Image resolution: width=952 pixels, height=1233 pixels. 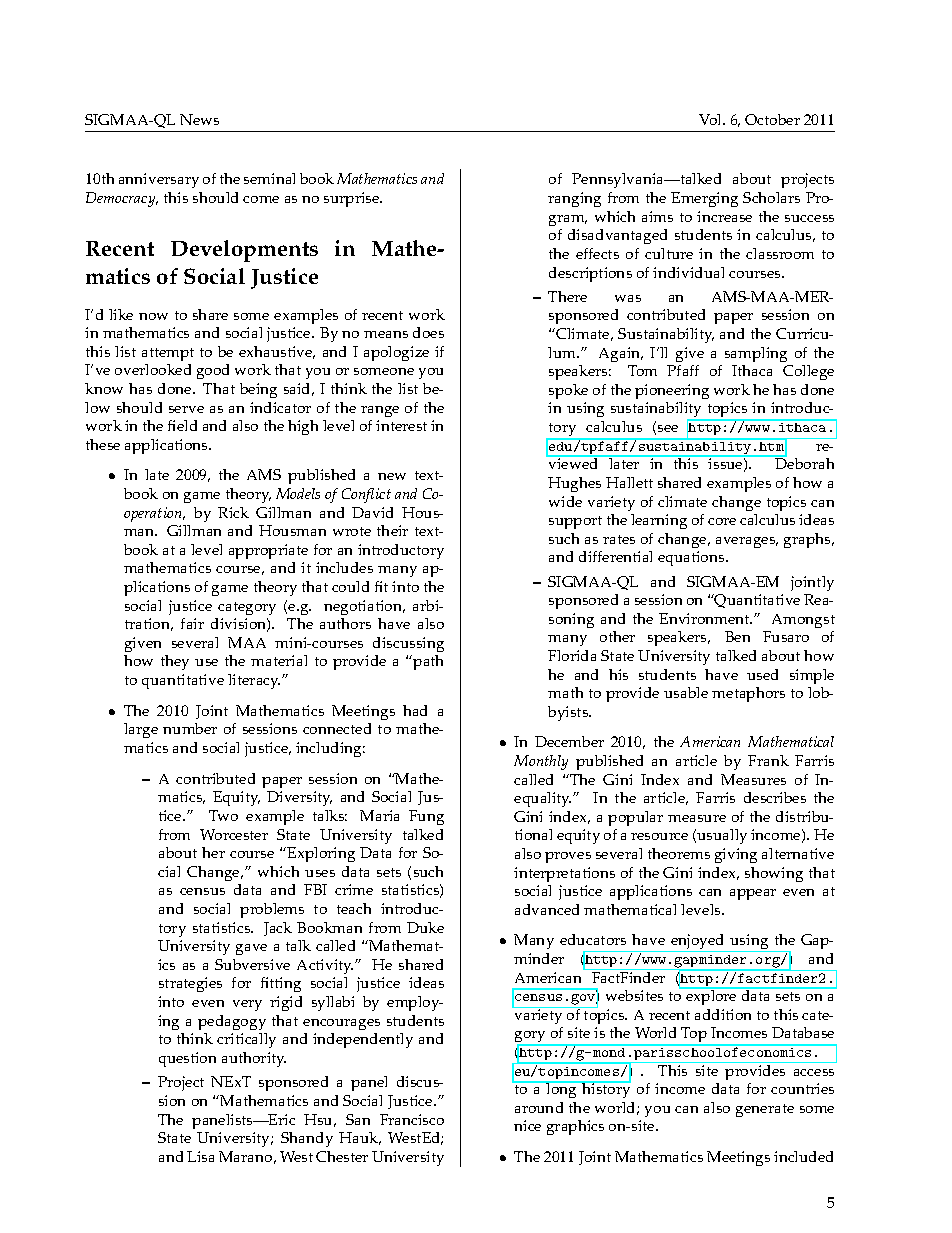 I want to click on core, so click(x=722, y=521).
